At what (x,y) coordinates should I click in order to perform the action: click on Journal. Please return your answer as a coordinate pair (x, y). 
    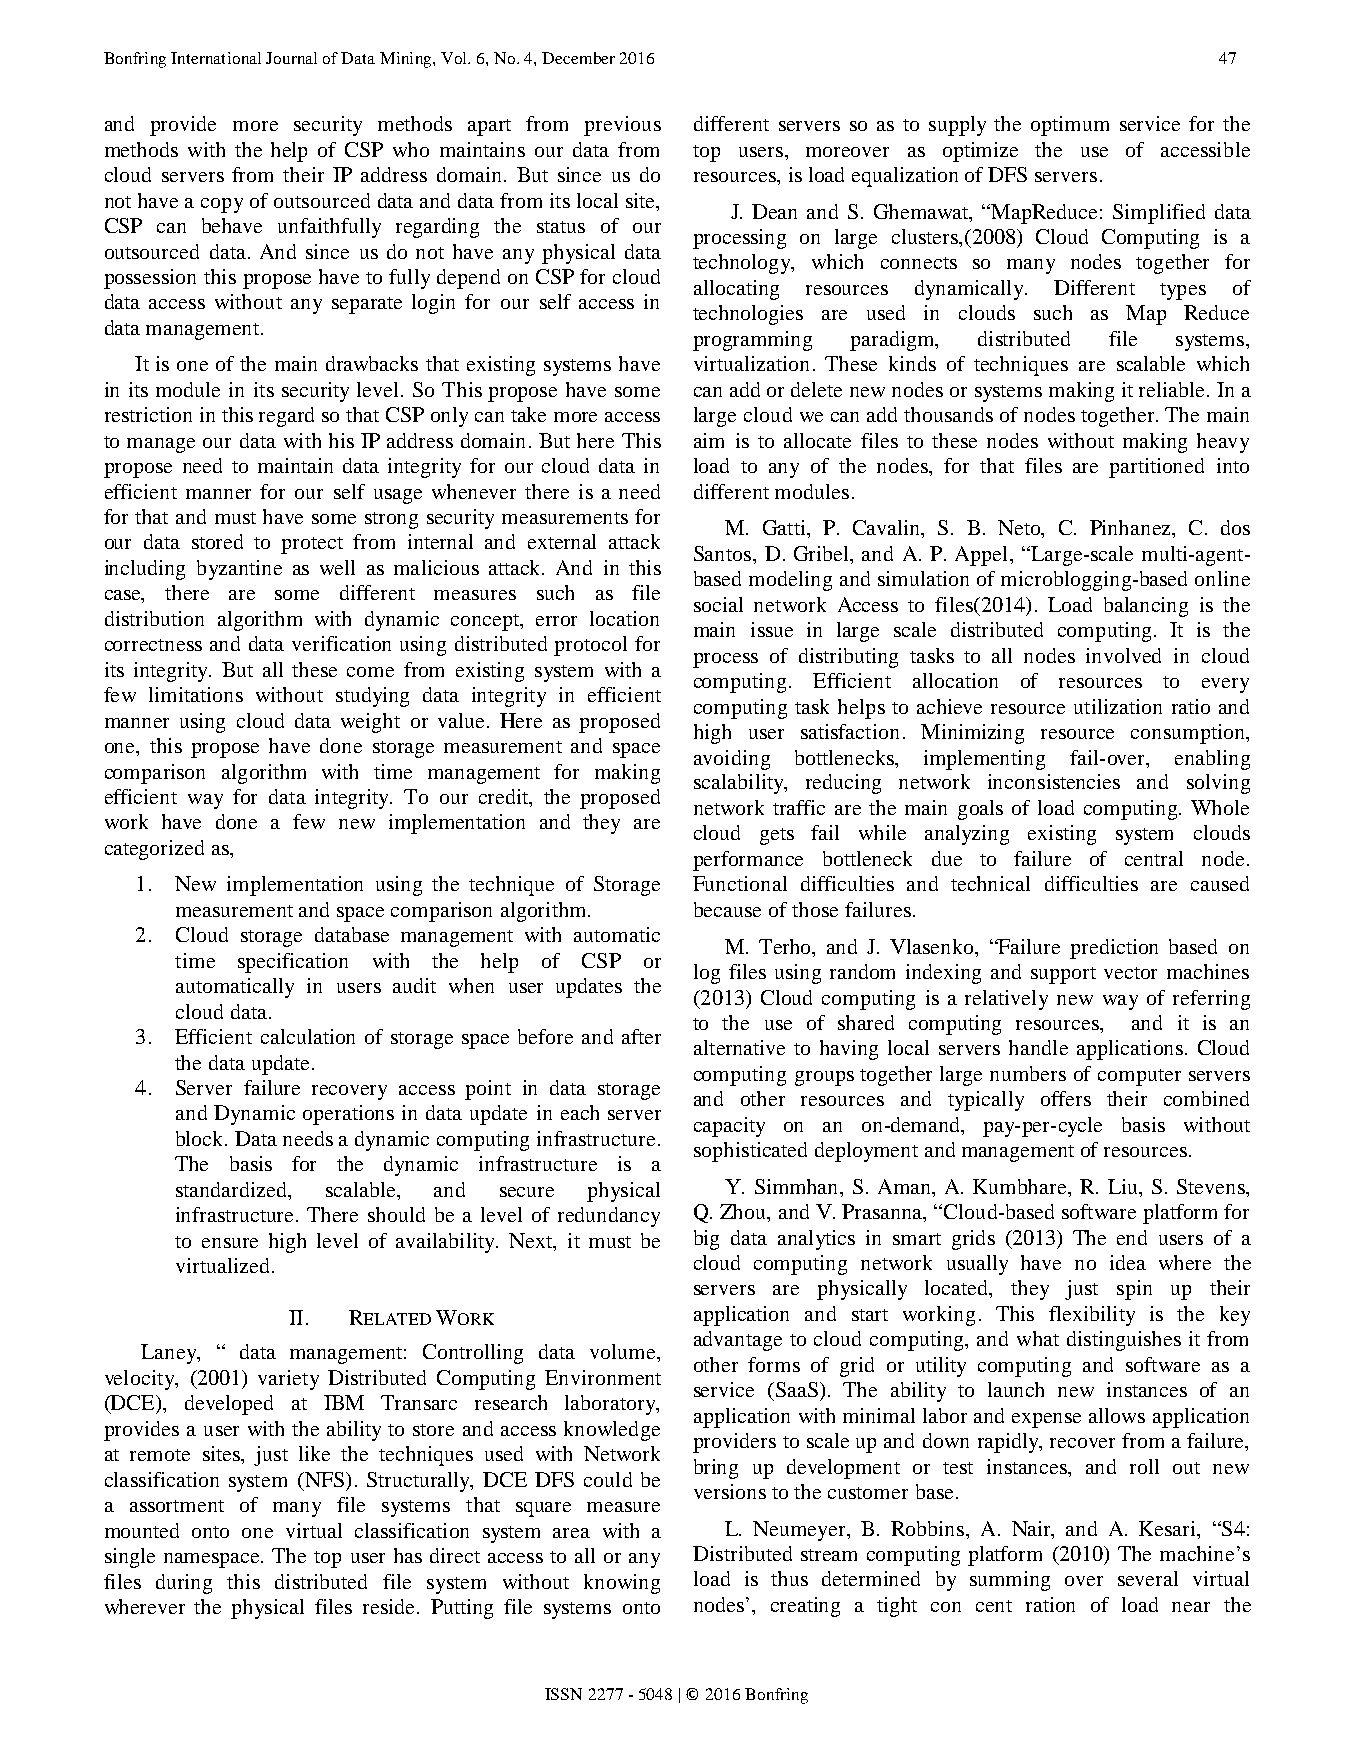
    Looking at the image, I should click on (291, 58).
